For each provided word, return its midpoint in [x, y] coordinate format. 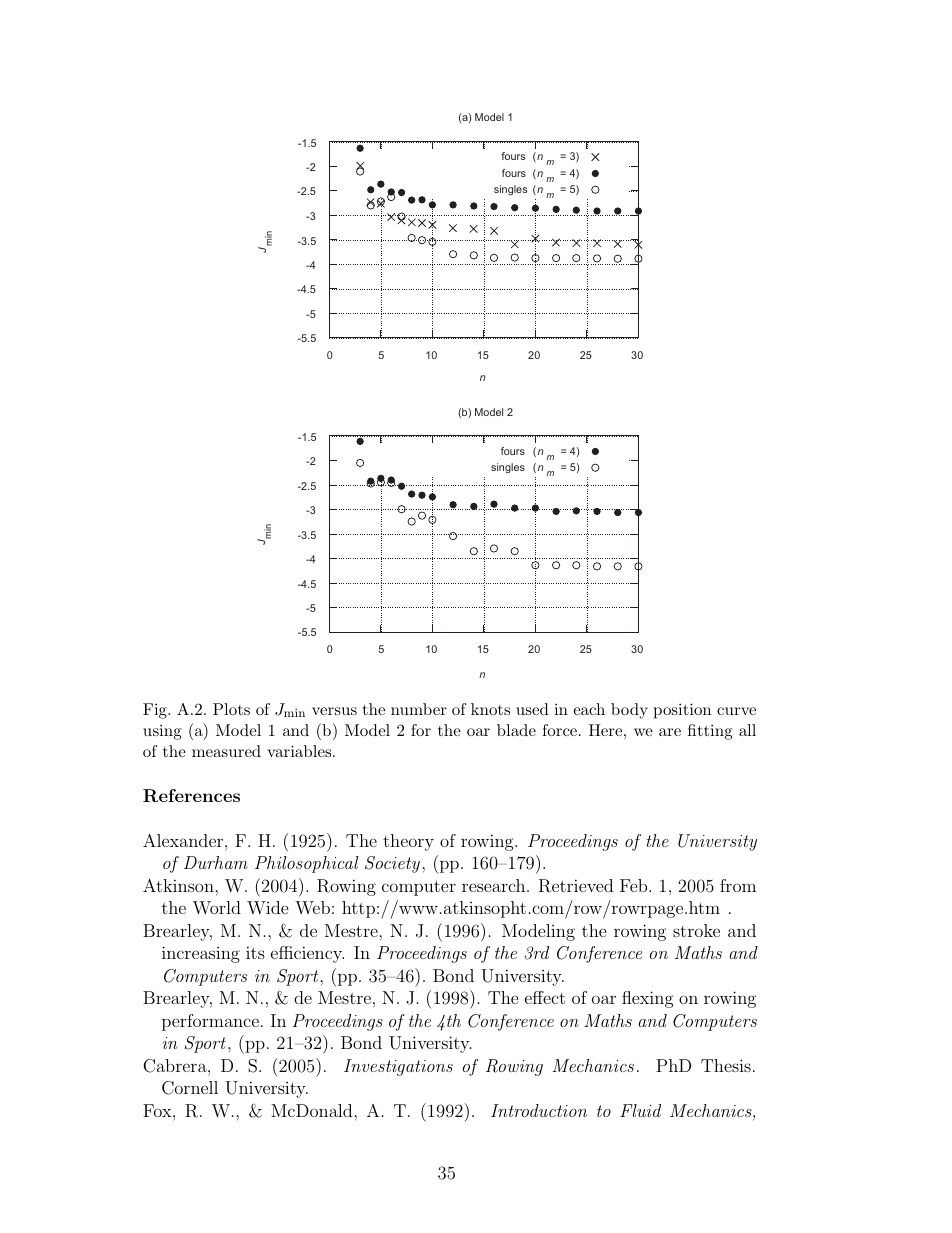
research [495, 885]
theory [408, 842]
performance [210, 1022]
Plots [231, 709]
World [217, 908]
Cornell [190, 1088]
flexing [648, 999]
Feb [635, 885]
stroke [696, 930]
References [191, 796]
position [682, 711]
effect [545, 997]
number [419, 709]
